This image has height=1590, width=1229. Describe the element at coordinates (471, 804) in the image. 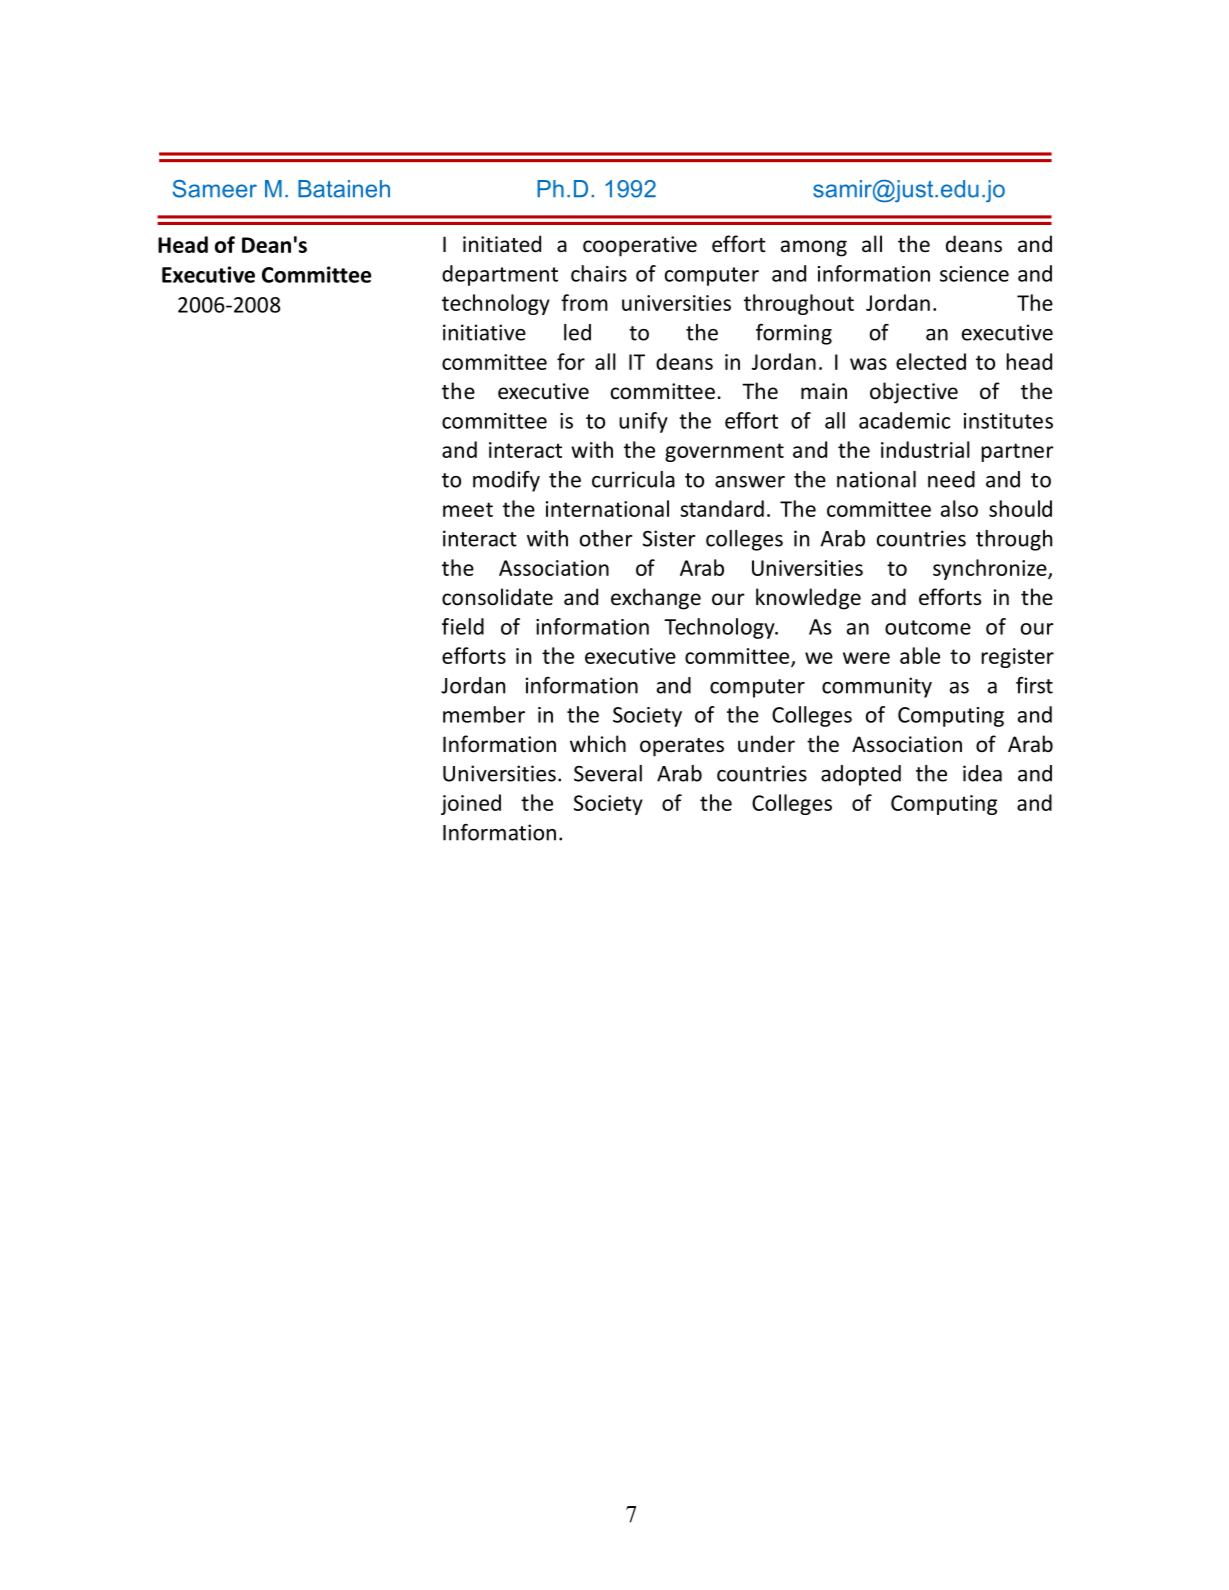

I see `joined` at that location.
